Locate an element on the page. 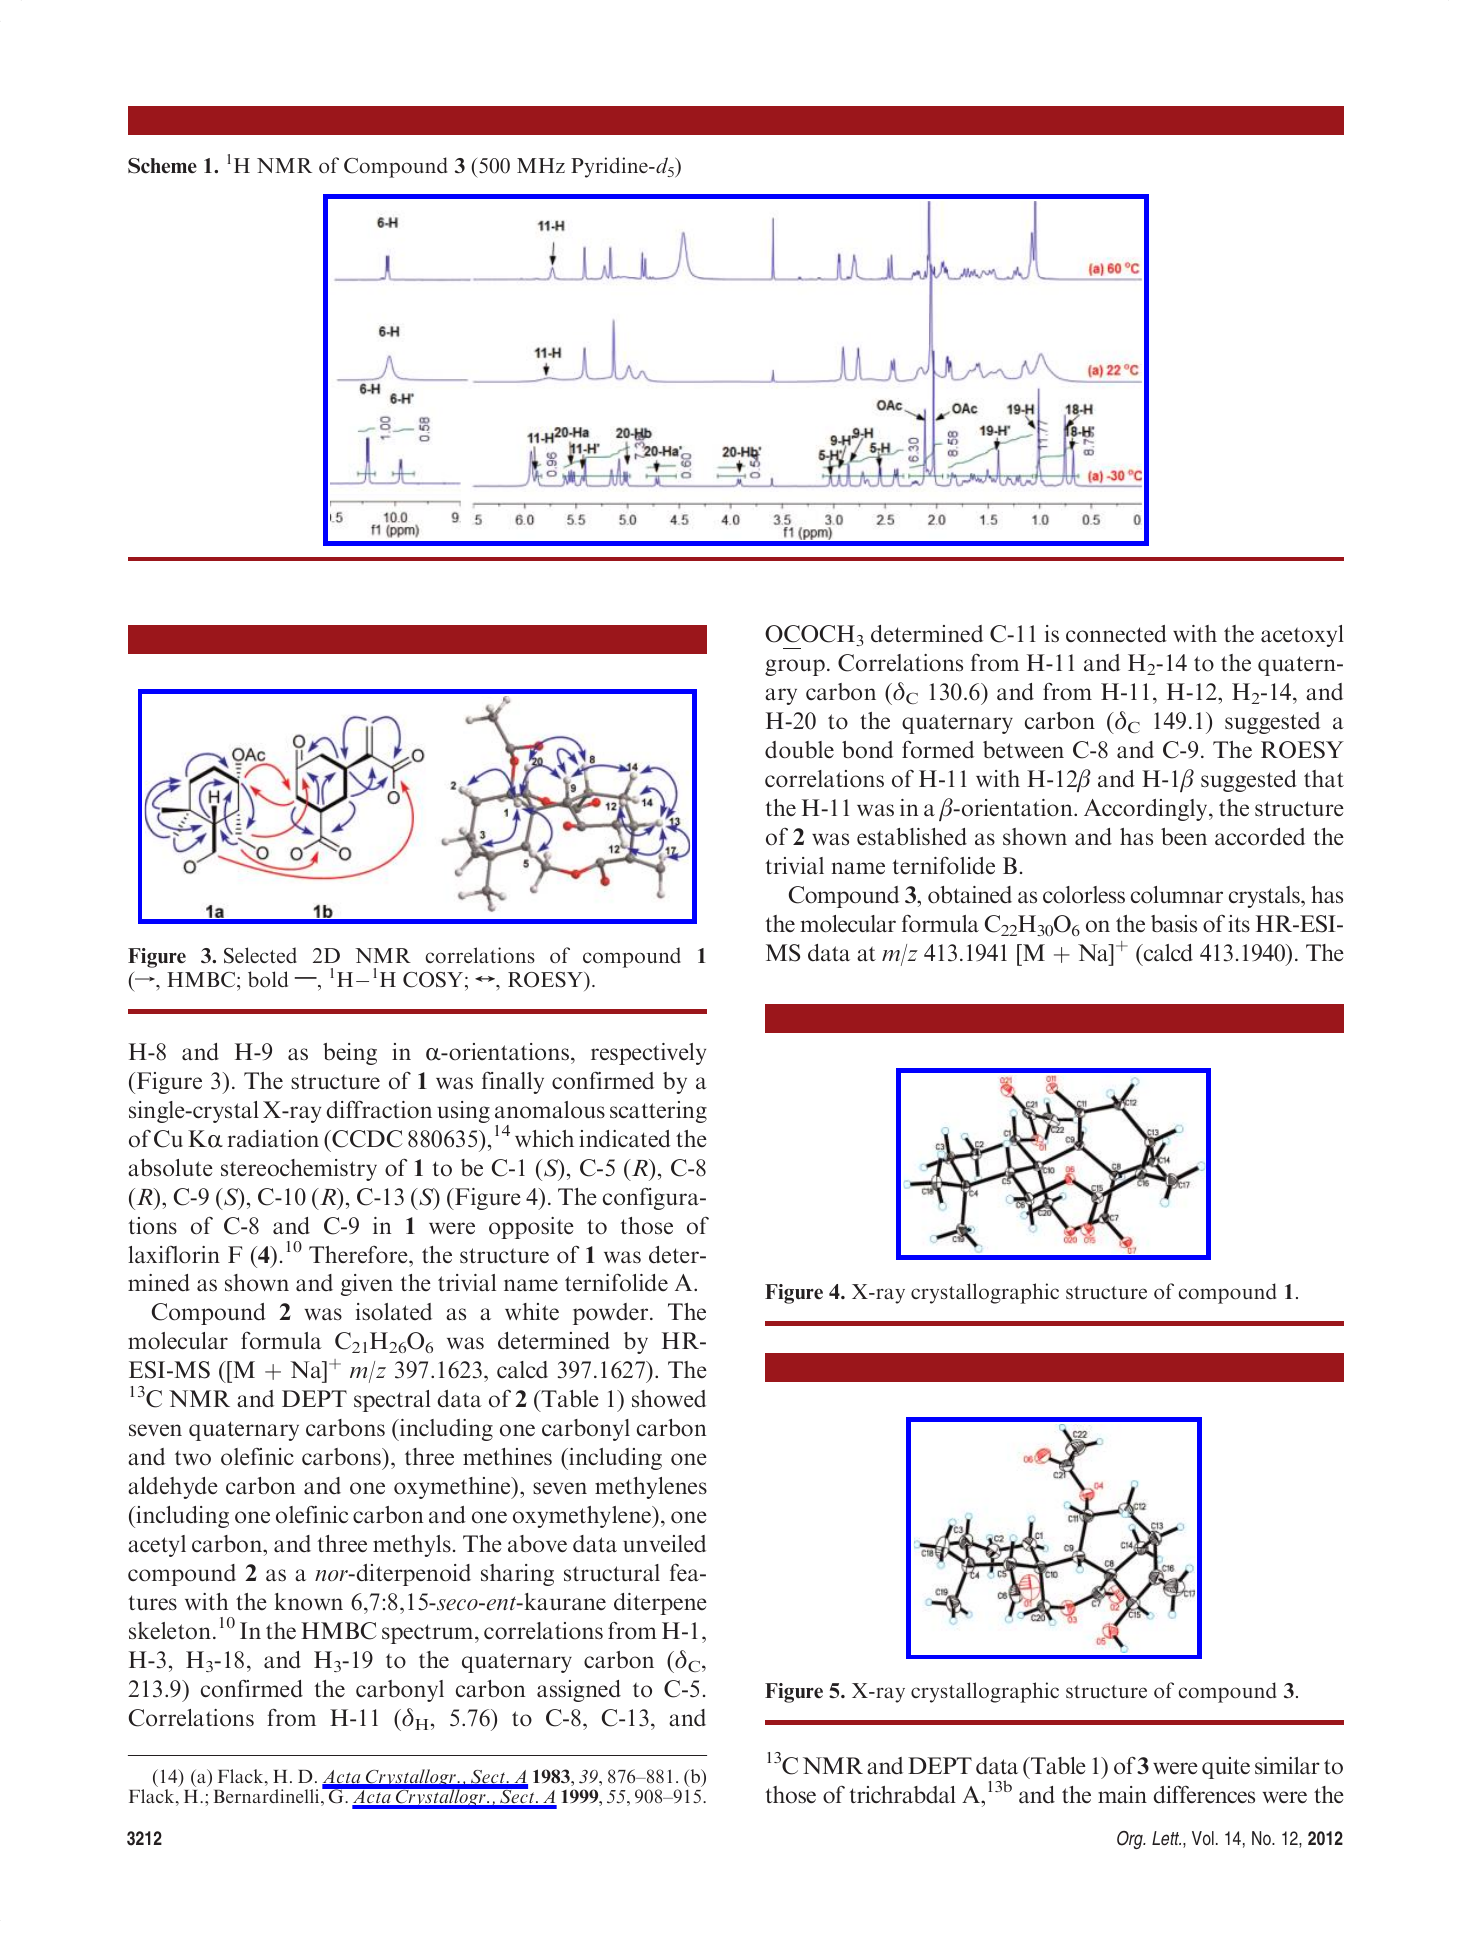 Image resolution: width=1470 pixels, height=1942 pixels. Scheme is located at coordinates (162, 166).
